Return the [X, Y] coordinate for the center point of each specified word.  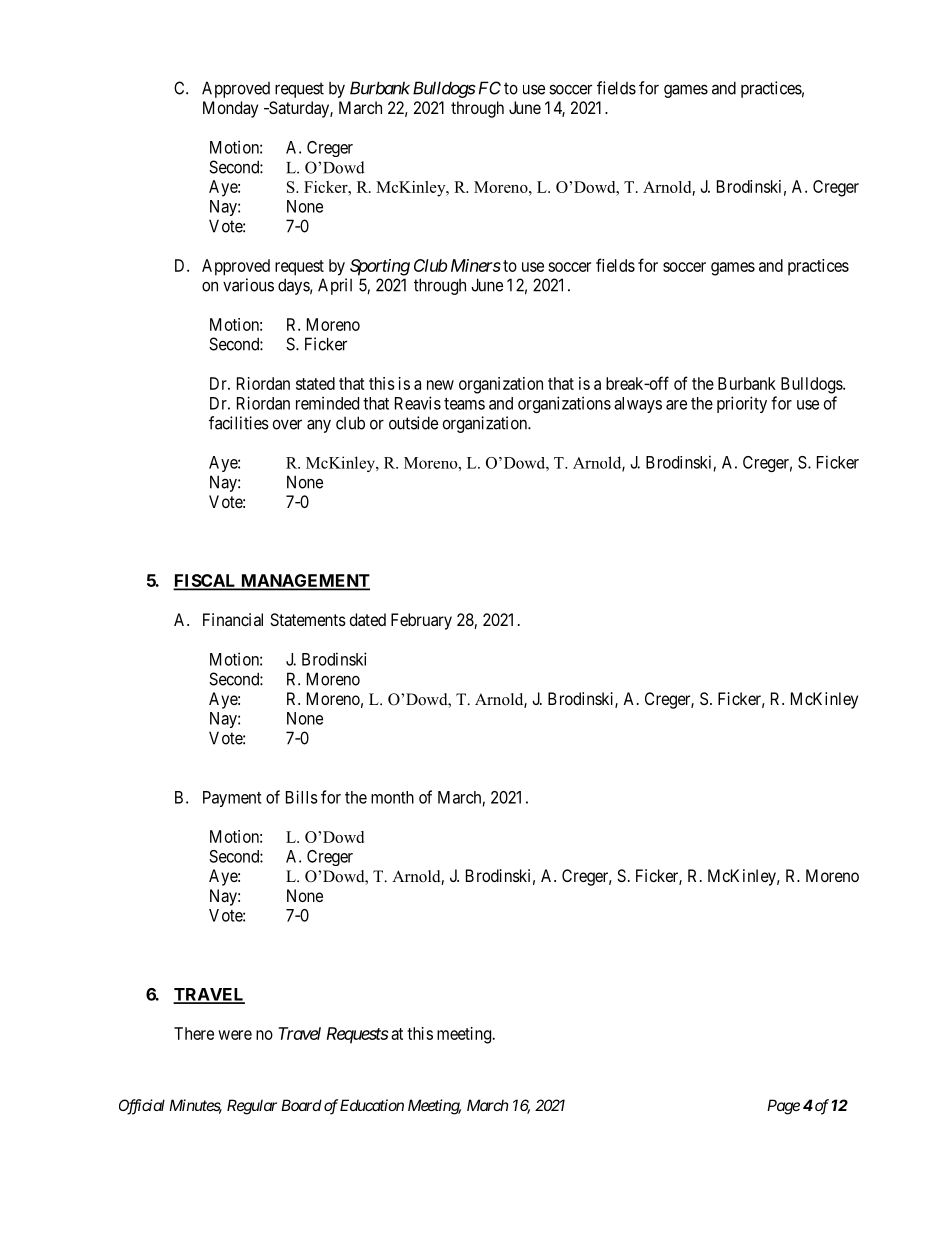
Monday [230, 109]
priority [742, 404]
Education [372, 1105]
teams [464, 404]
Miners [476, 265]
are [676, 405]
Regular [252, 1107]
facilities [239, 423]
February [421, 621]
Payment [232, 799]
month [392, 797]
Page [783, 1107]
